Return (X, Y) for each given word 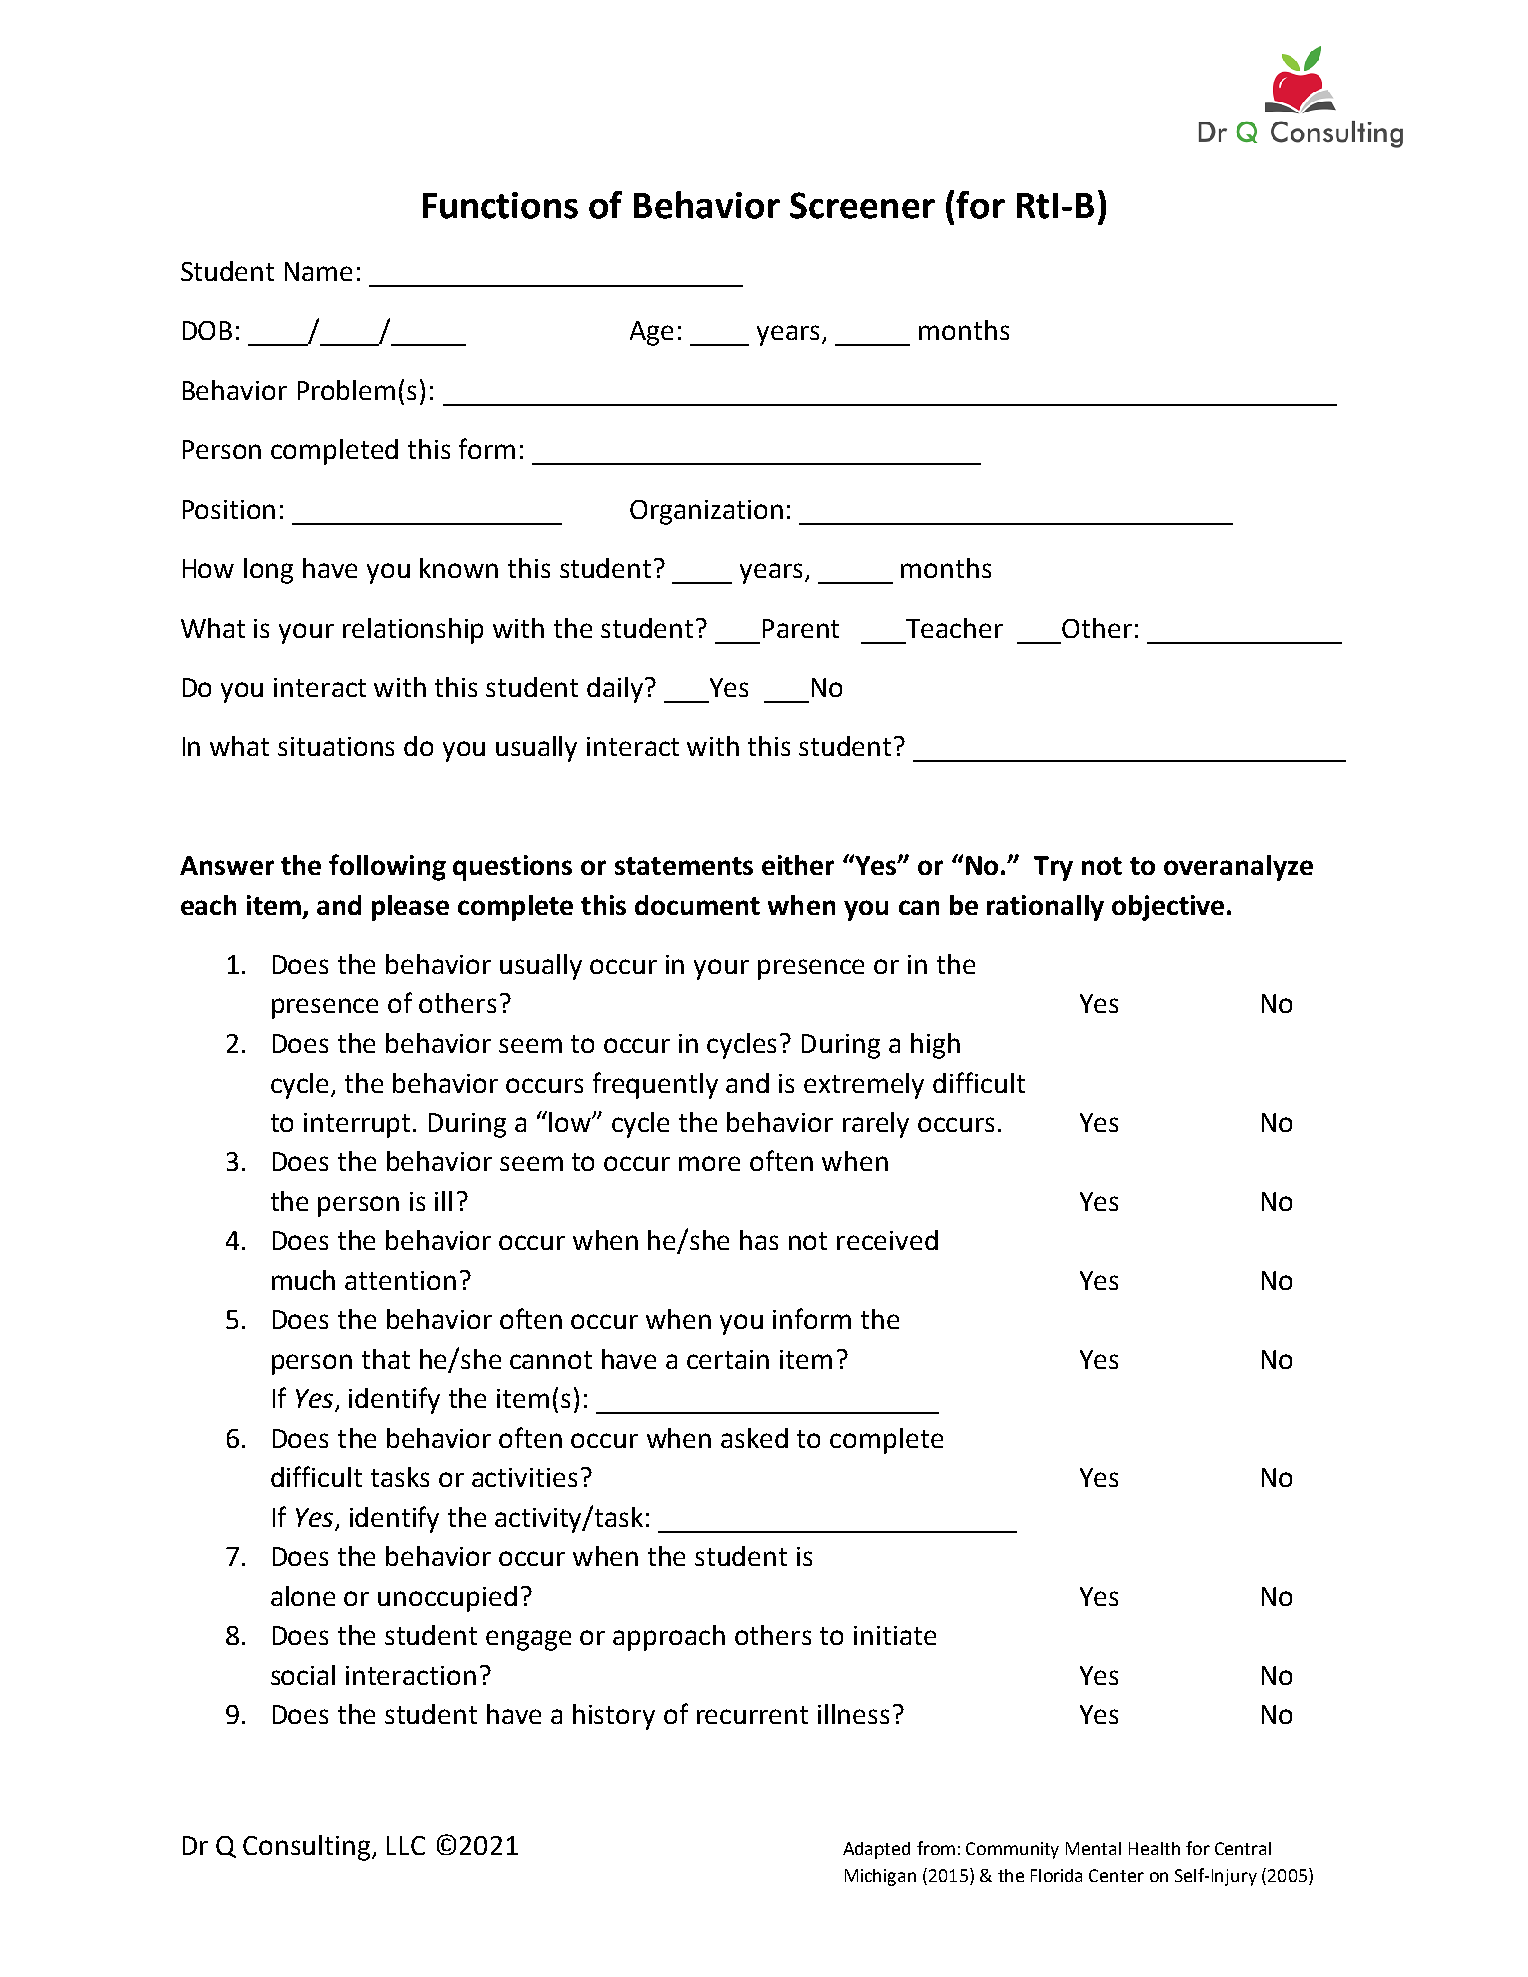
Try (1053, 868)
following (387, 867)
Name (318, 271)
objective (1168, 908)
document (697, 905)
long (268, 571)
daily (616, 690)
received (887, 1240)
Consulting (308, 1848)
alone (303, 1596)
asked (754, 1438)
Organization (706, 512)
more (709, 1163)
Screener (862, 205)
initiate (895, 1635)
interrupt (359, 1125)
